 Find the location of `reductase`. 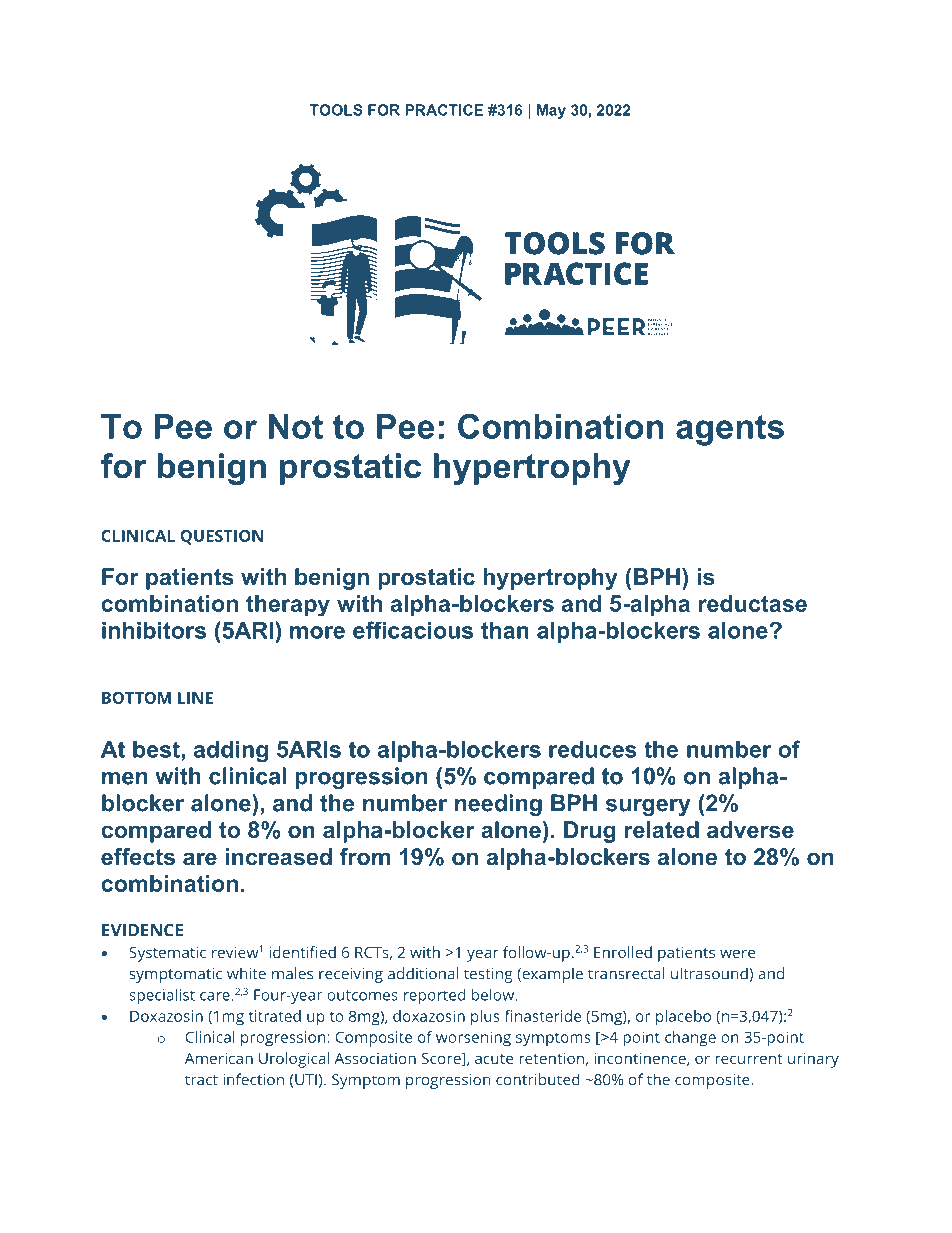

reductase is located at coordinates (753, 603).
